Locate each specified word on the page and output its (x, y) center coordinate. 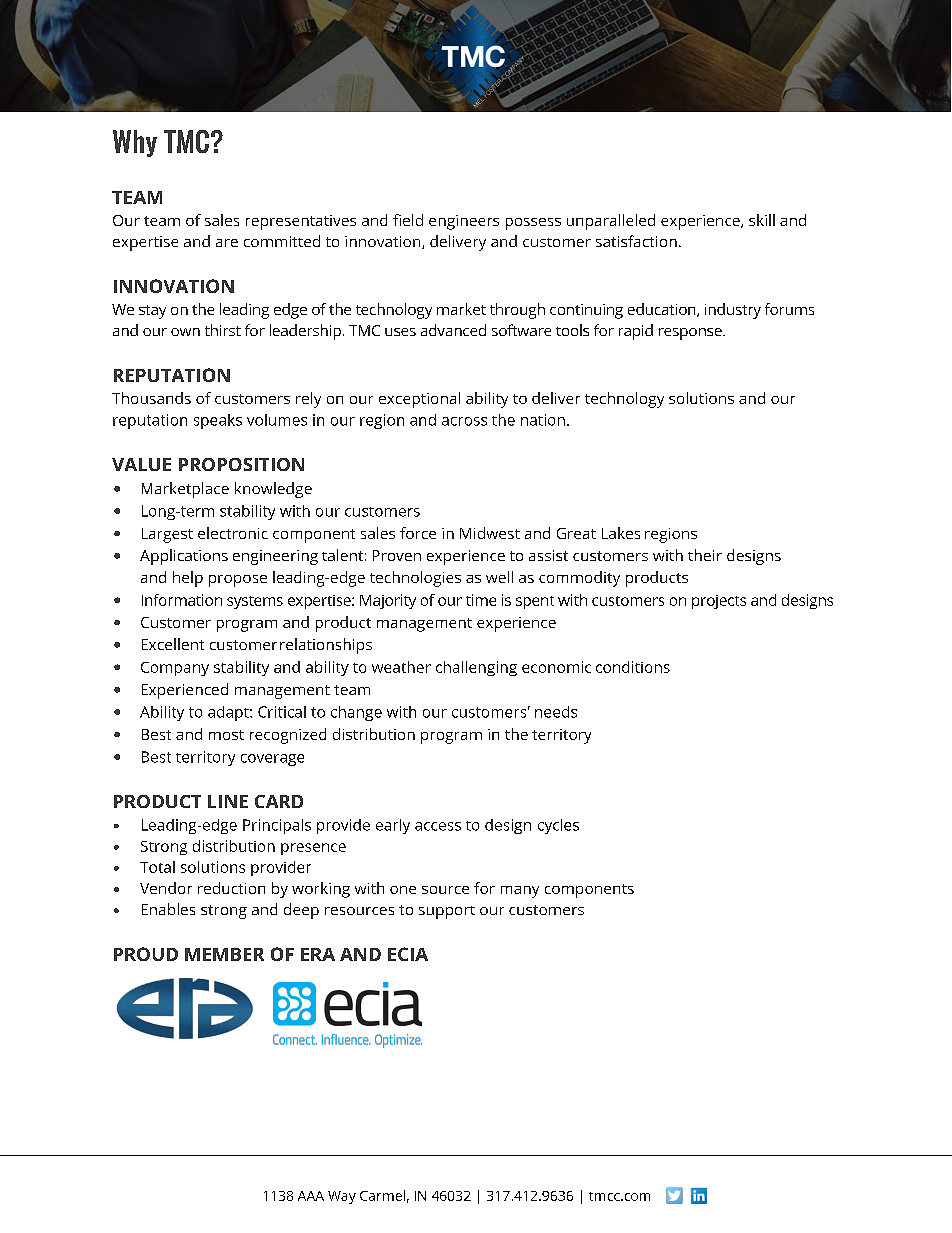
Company (175, 669)
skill (762, 220)
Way (342, 1197)
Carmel (382, 1195)
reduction (231, 888)
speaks (218, 421)
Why (135, 143)
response (691, 334)
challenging (476, 668)
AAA (311, 1196)
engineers (464, 222)
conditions (633, 667)
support (447, 912)
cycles (558, 826)
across (464, 421)
